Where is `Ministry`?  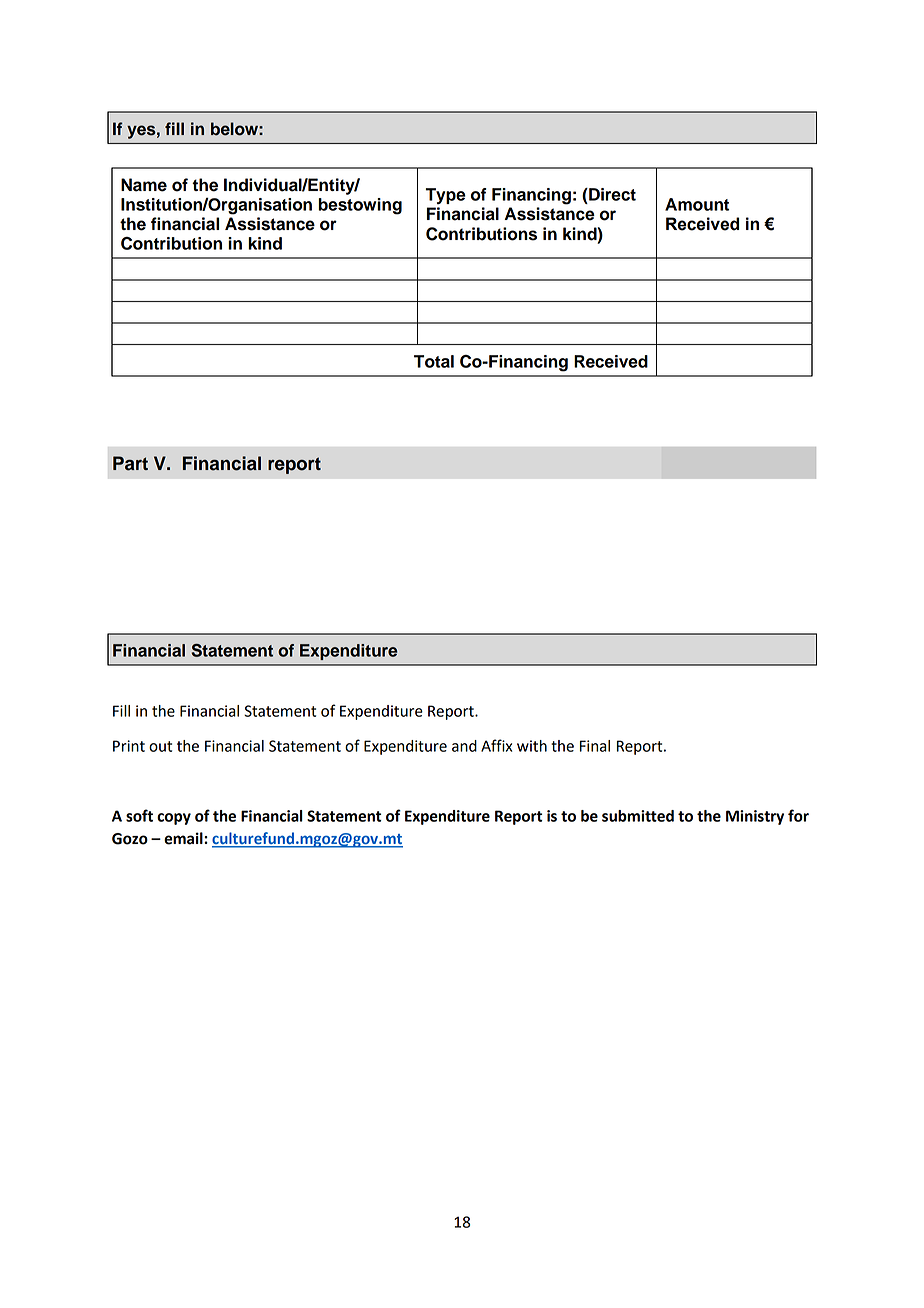 Ministry is located at coordinates (755, 817).
